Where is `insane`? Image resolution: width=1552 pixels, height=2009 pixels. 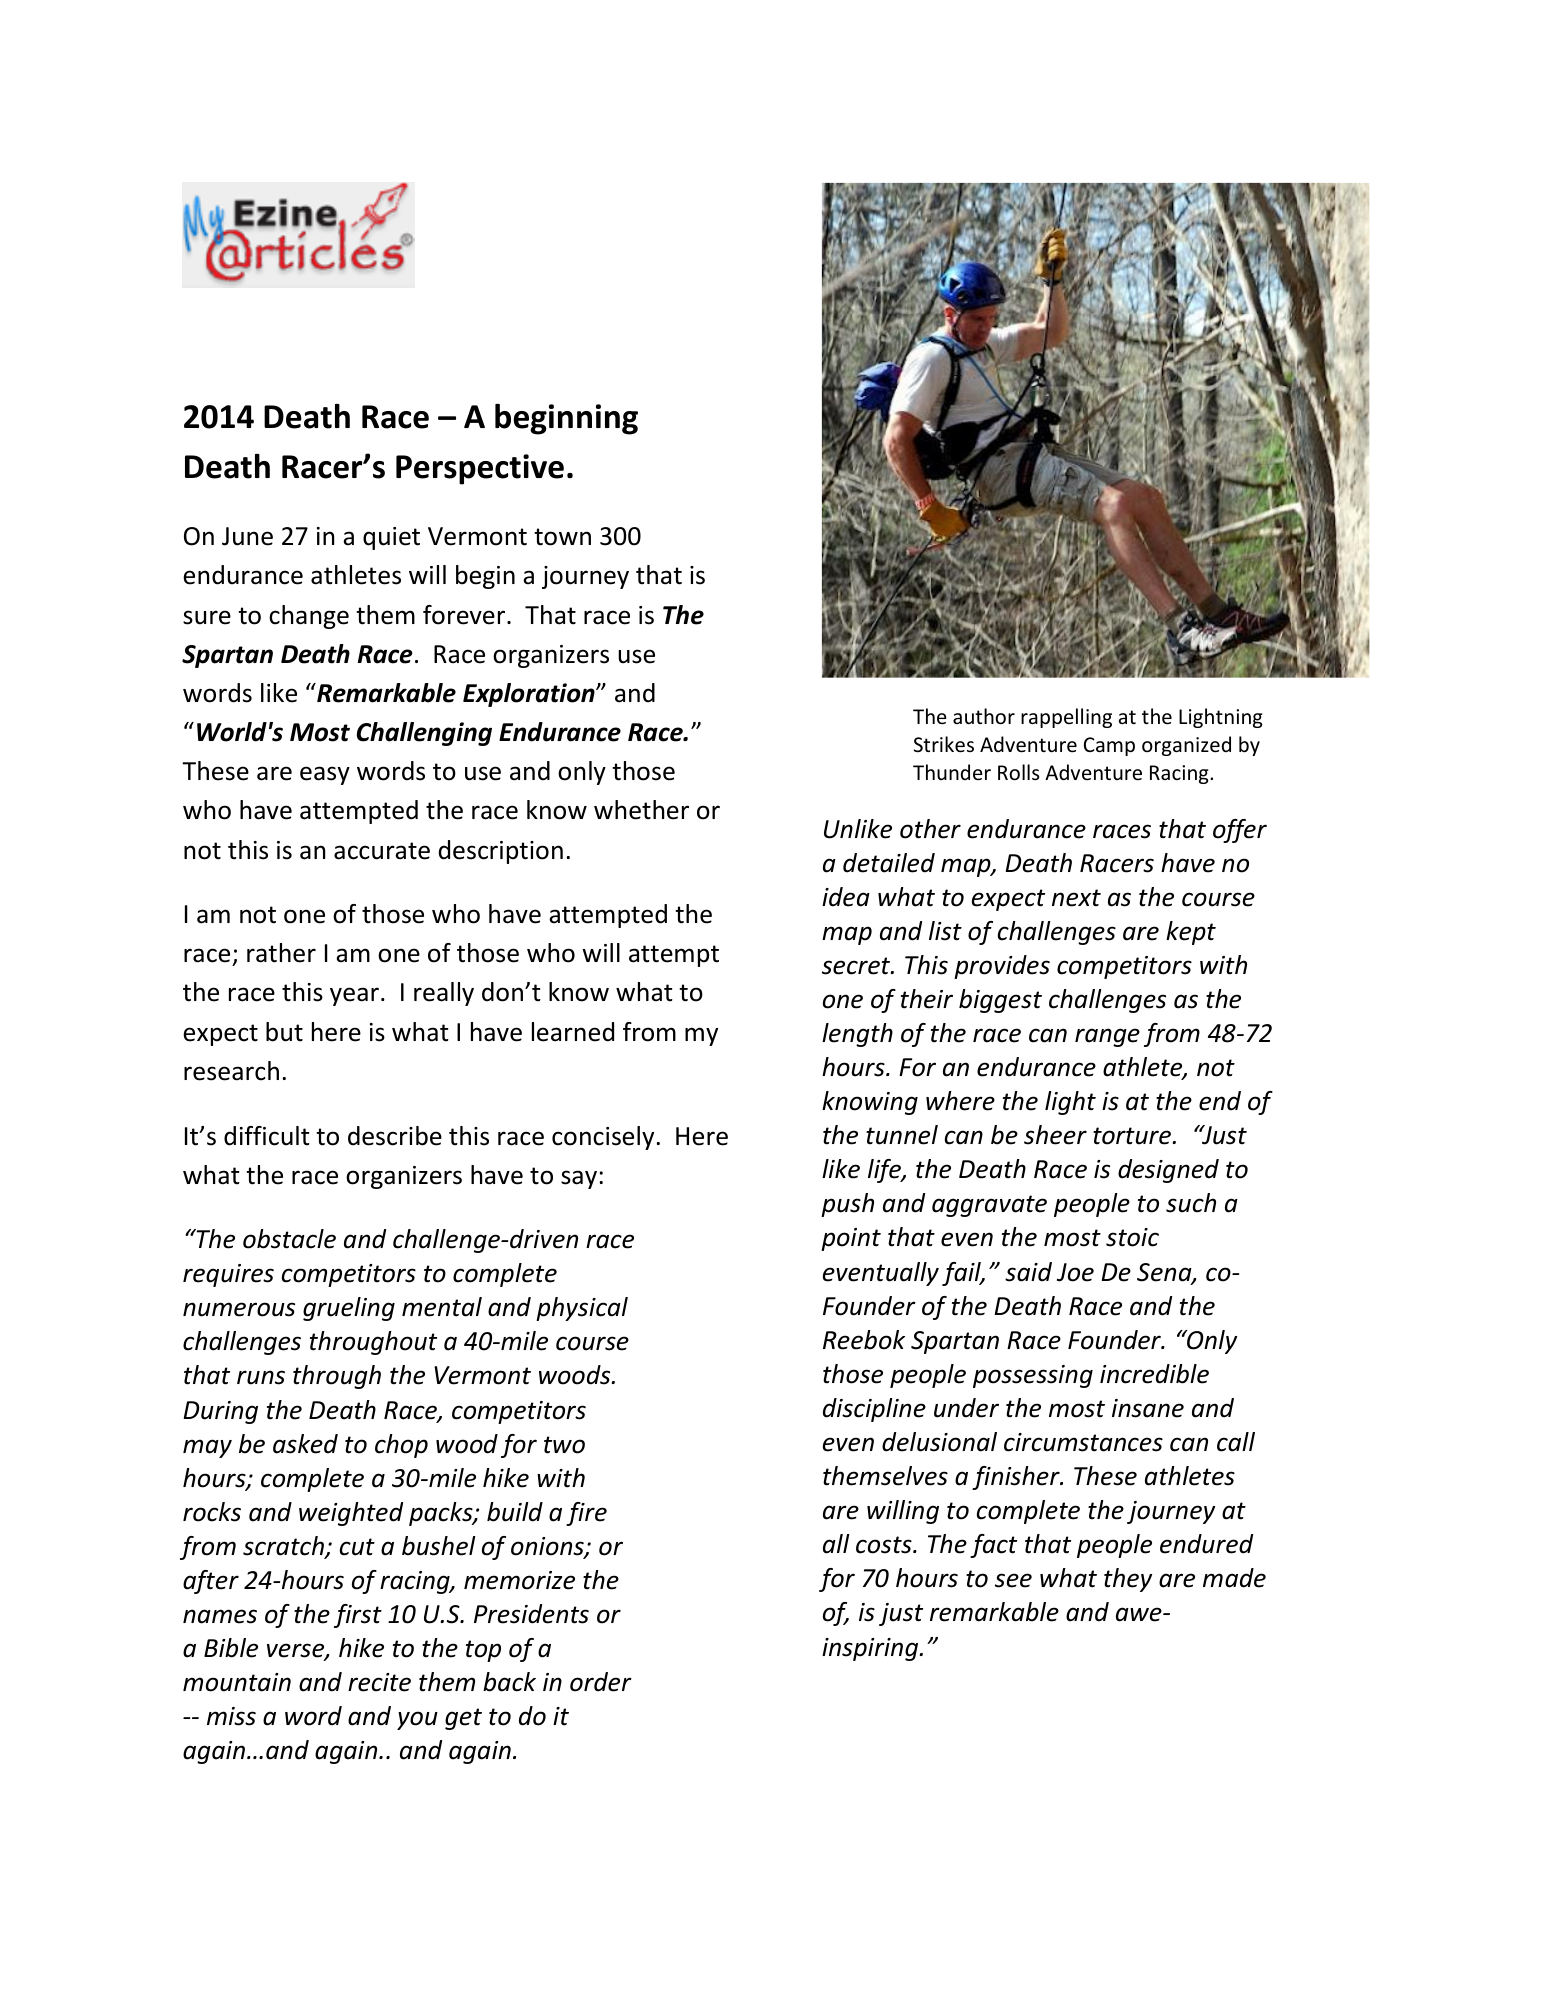
insane is located at coordinates (1148, 1408).
